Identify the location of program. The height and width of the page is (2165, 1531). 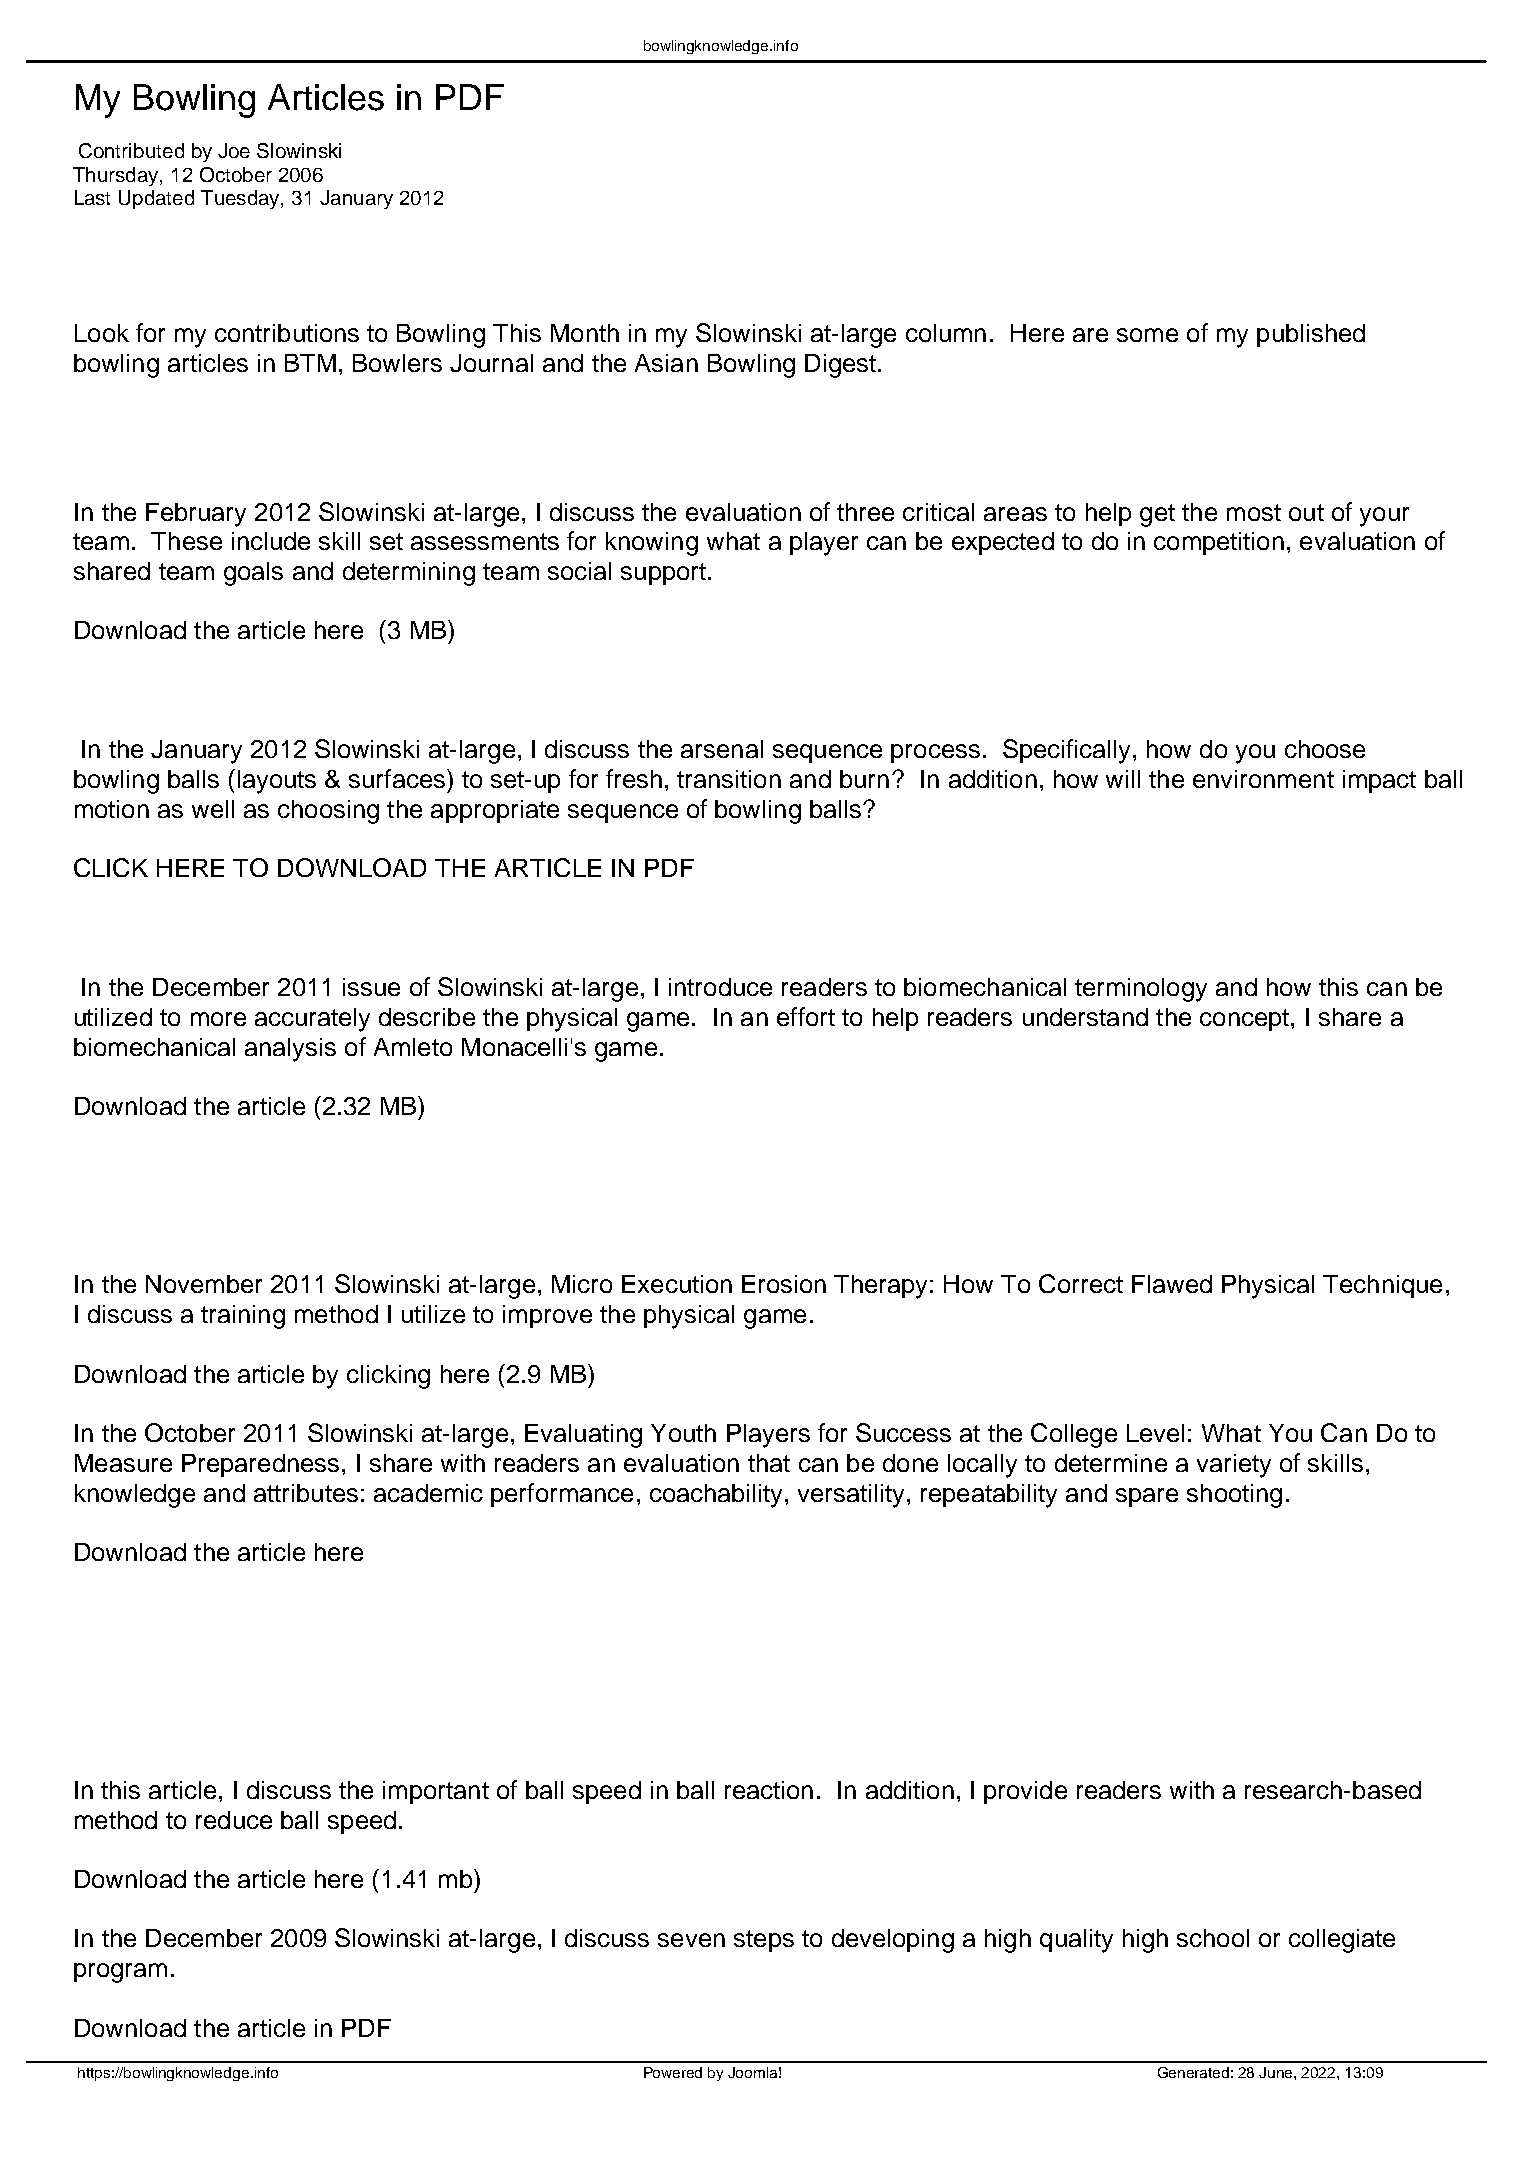
(120, 1973).
